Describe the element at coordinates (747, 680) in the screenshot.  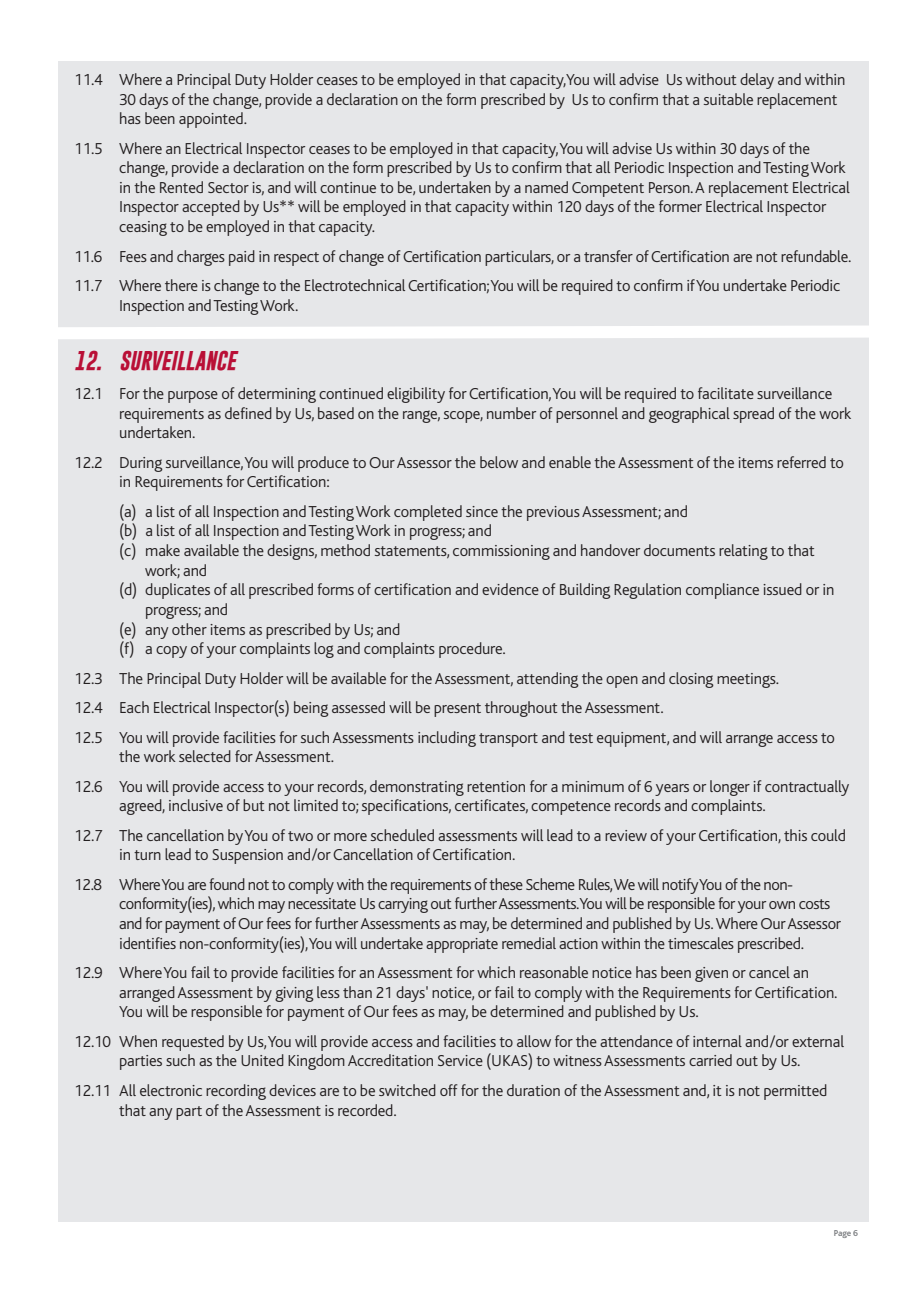
I see `meetings` at that location.
